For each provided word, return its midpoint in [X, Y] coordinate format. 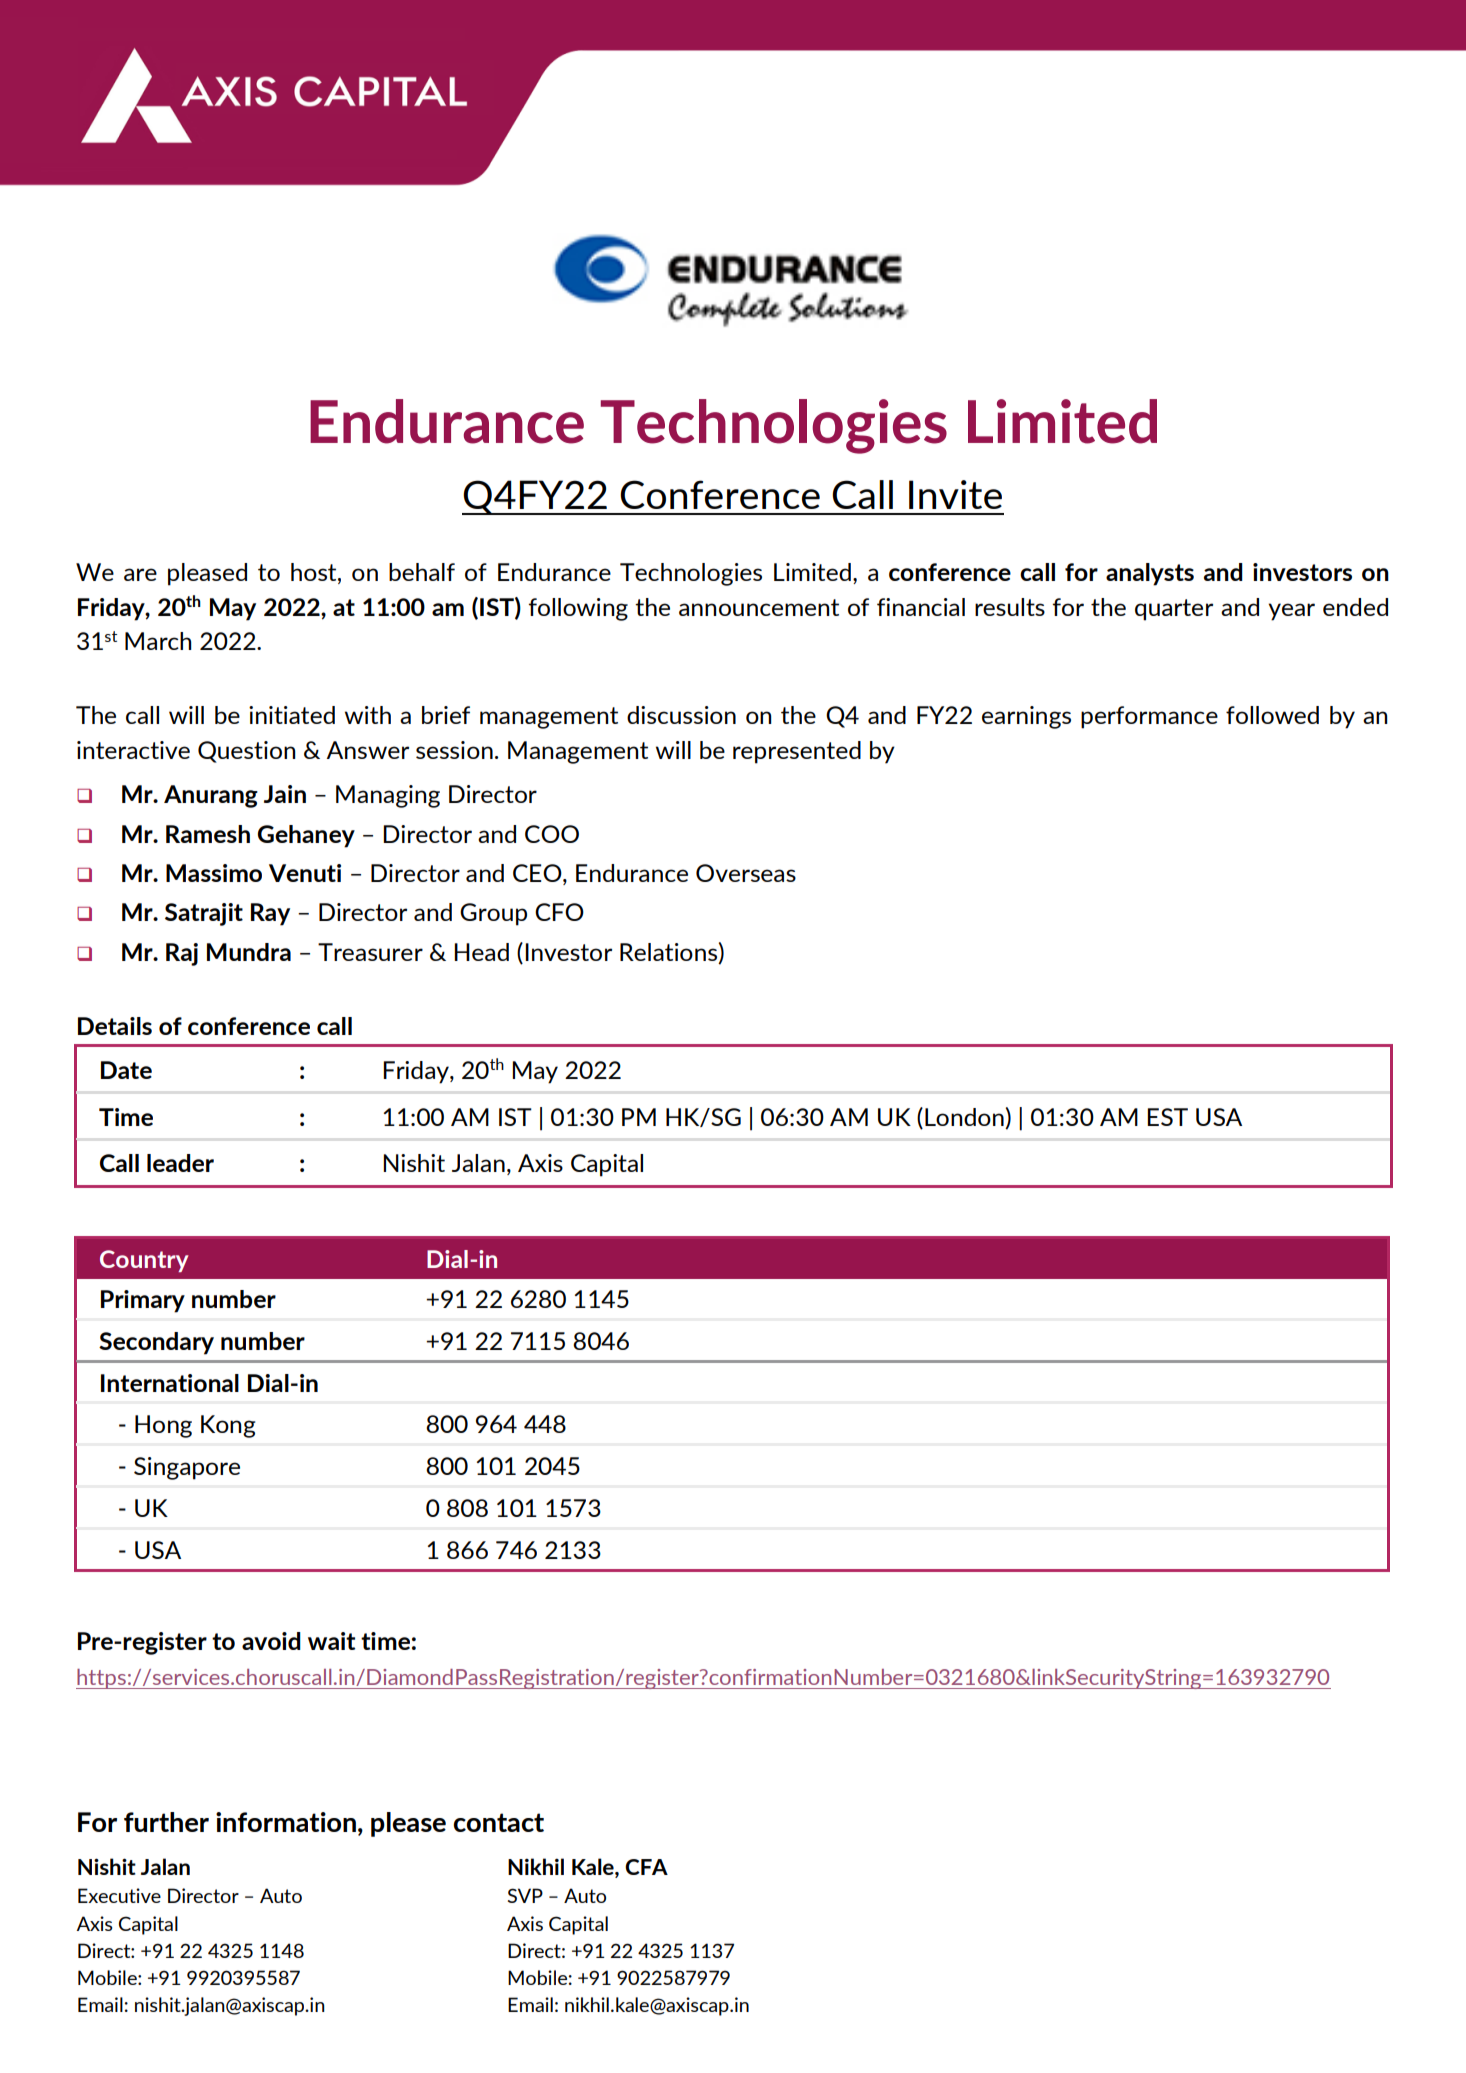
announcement [759, 607]
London [964, 1117]
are [140, 574]
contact [499, 1822]
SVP [525, 1895]
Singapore [187, 1468]
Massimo [214, 873]
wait [331, 1641]
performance [1149, 717]
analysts [1150, 574]
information [286, 1822]
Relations [668, 952]
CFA [646, 1867]
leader [180, 1163]
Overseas [746, 873]
